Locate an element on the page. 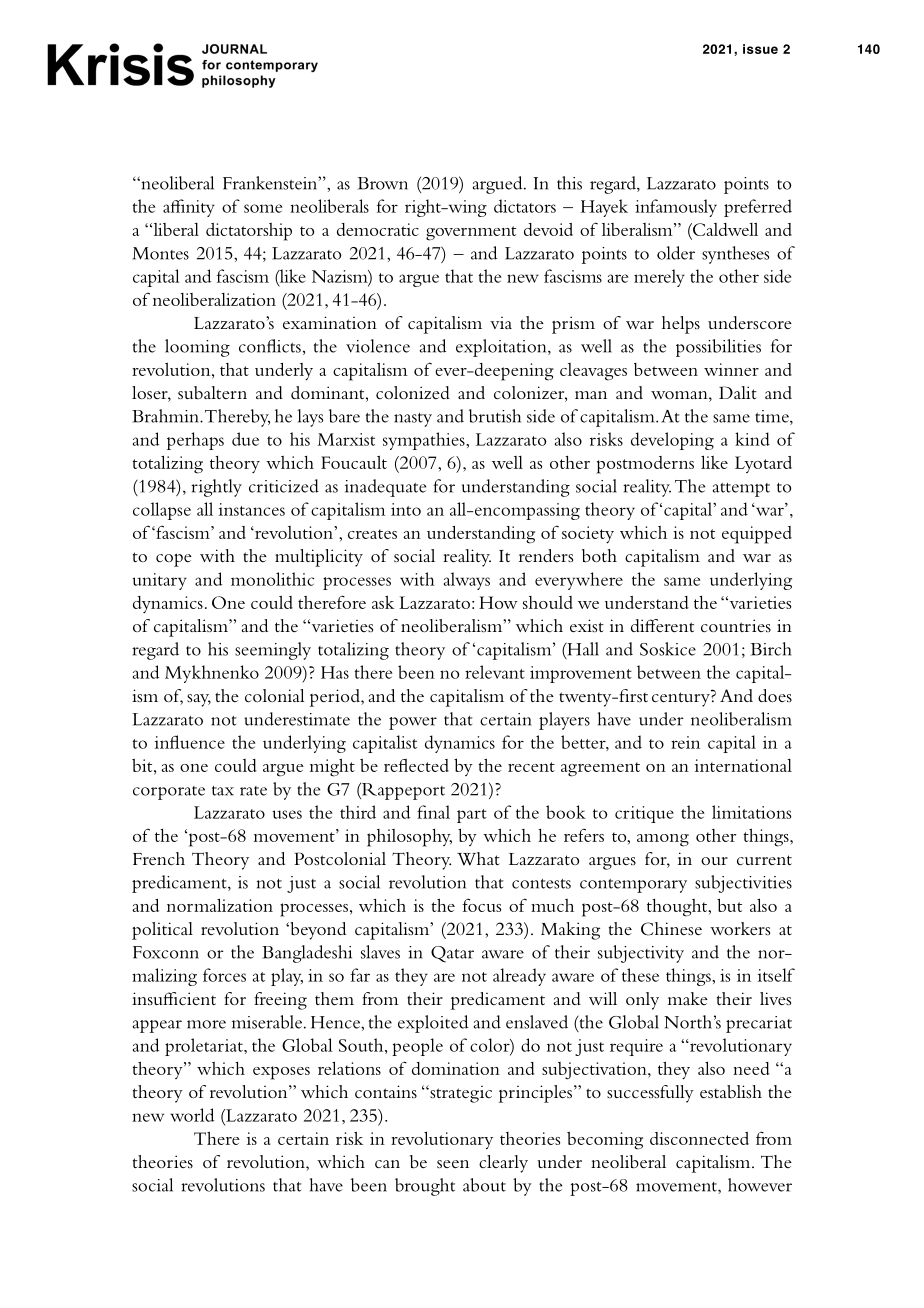  world is located at coordinates (192, 1115).
